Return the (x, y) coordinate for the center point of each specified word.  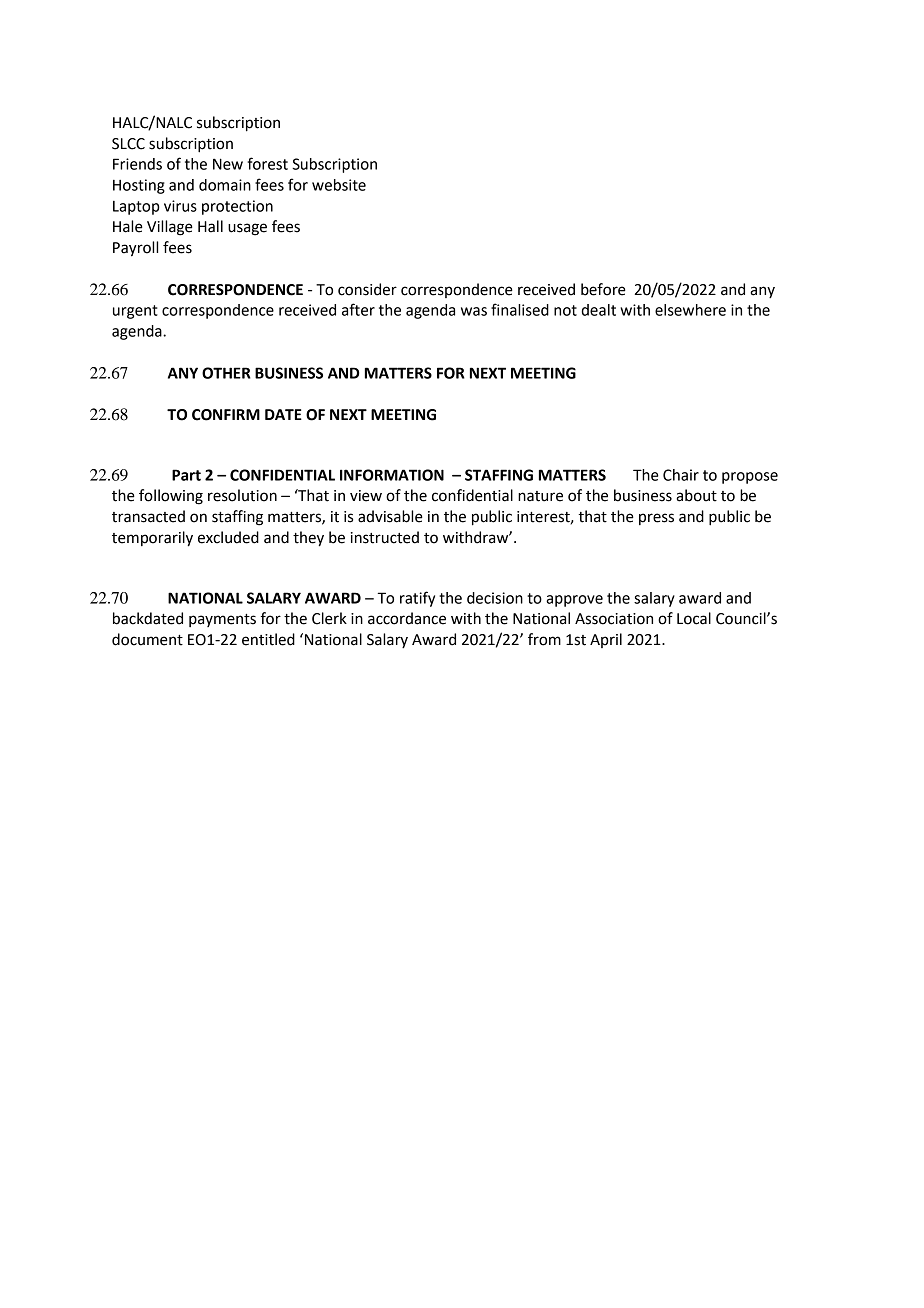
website (339, 185)
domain (225, 185)
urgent (135, 312)
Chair (681, 475)
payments (222, 620)
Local (694, 618)
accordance (407, 618)
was (474, 311)
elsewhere (690, 310)
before (603, 289)
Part (186, 475)
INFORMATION (392, 475)
